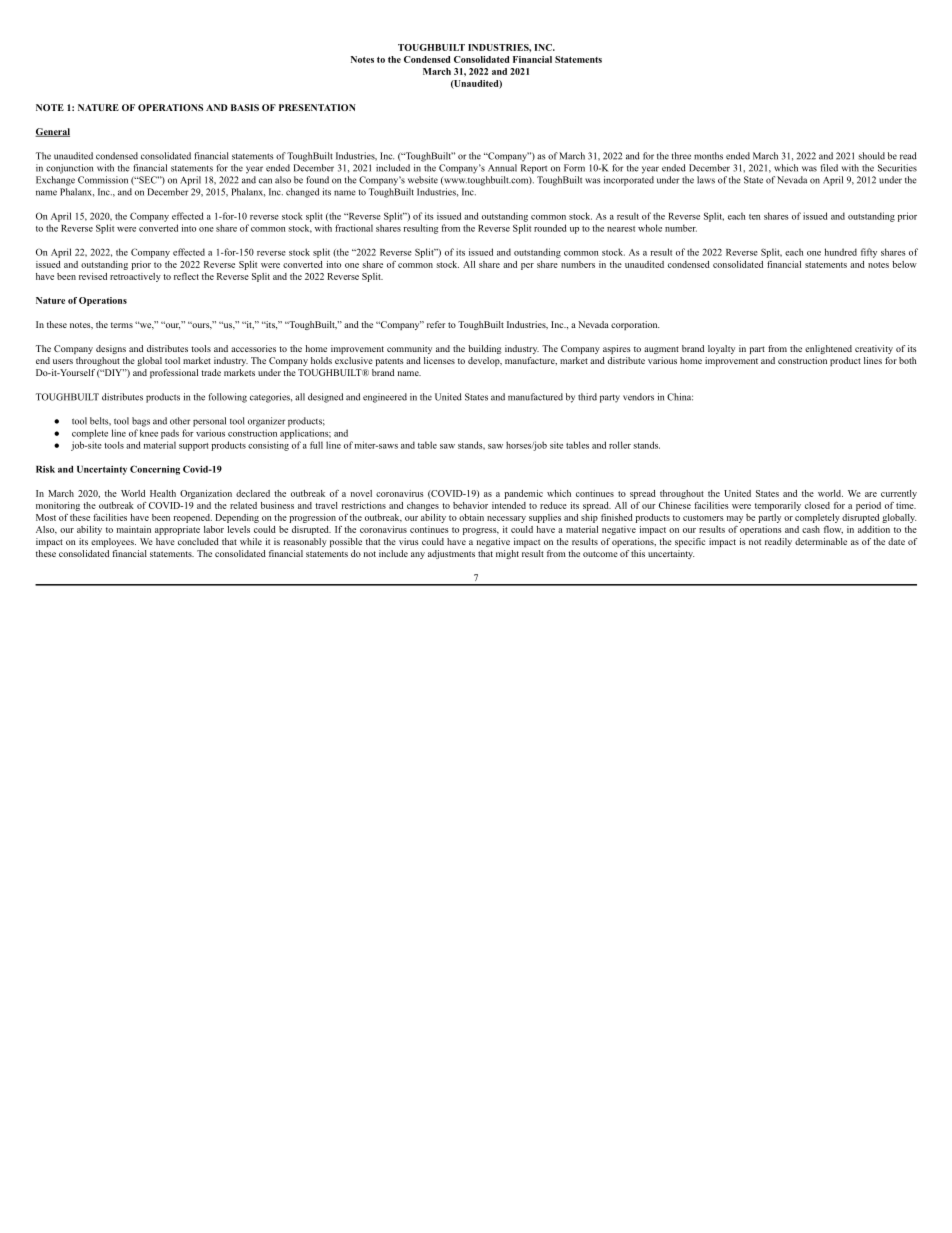 This page has height=1233, width=952. I want to click on employees, so click(113, 542).
